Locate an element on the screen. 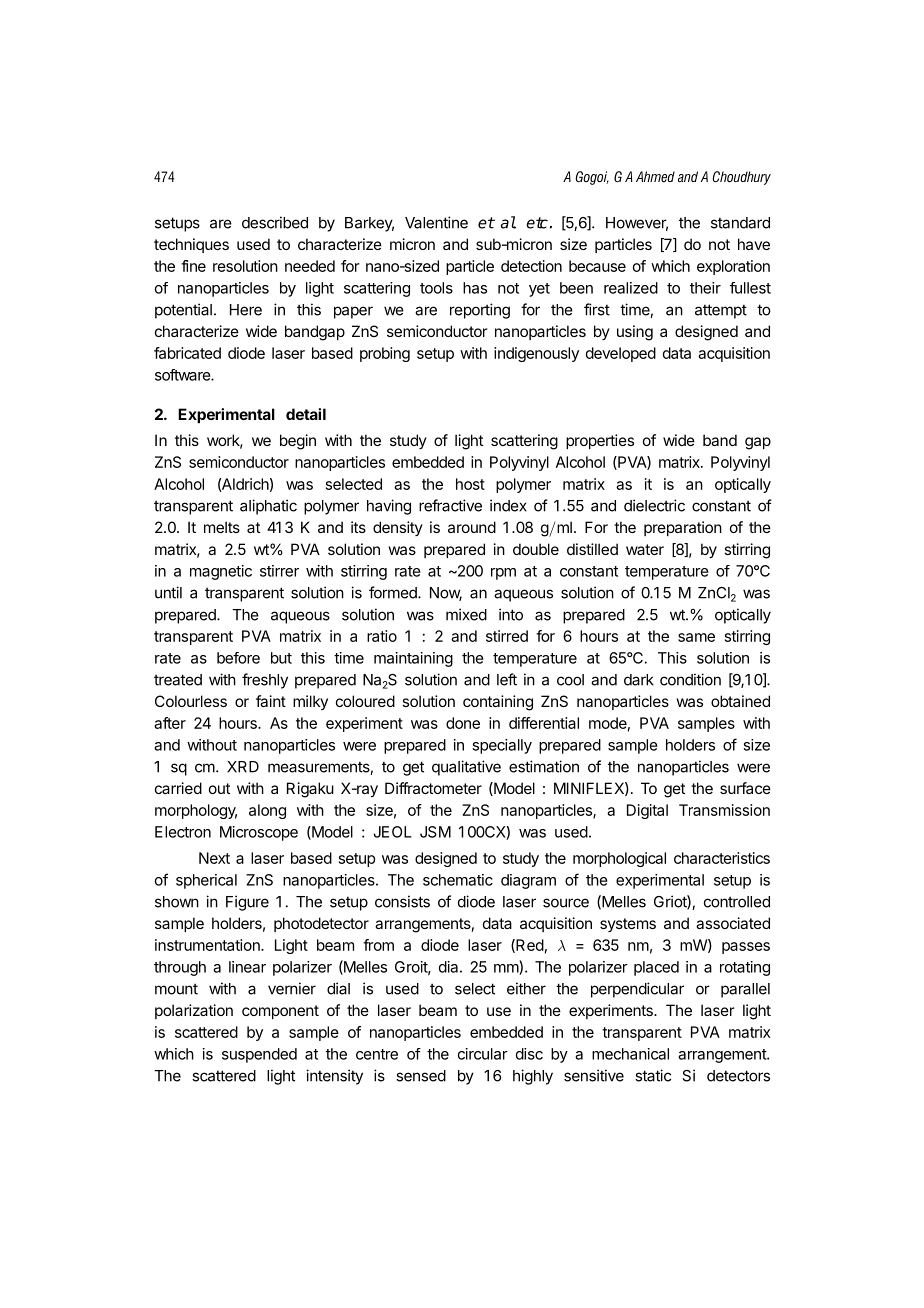 This screenshot has width=924, height=1308. static is located at coordinates (653, 1075).
